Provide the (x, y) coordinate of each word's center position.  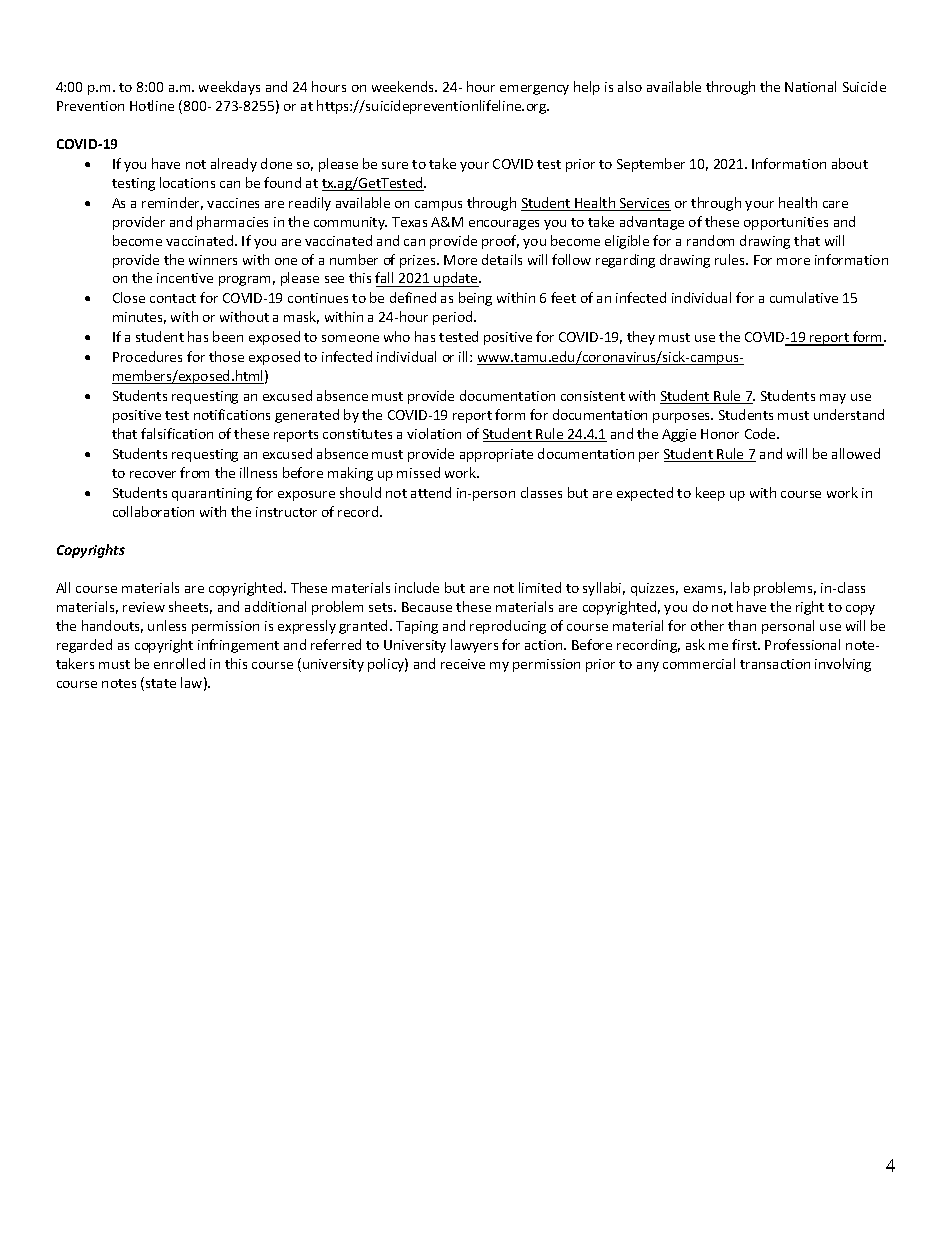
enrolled (179, 663)
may (833, 399)
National (810, 86)
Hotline (152, 105)
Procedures (147, 356)
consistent (593, 396)
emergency (534, 90)
